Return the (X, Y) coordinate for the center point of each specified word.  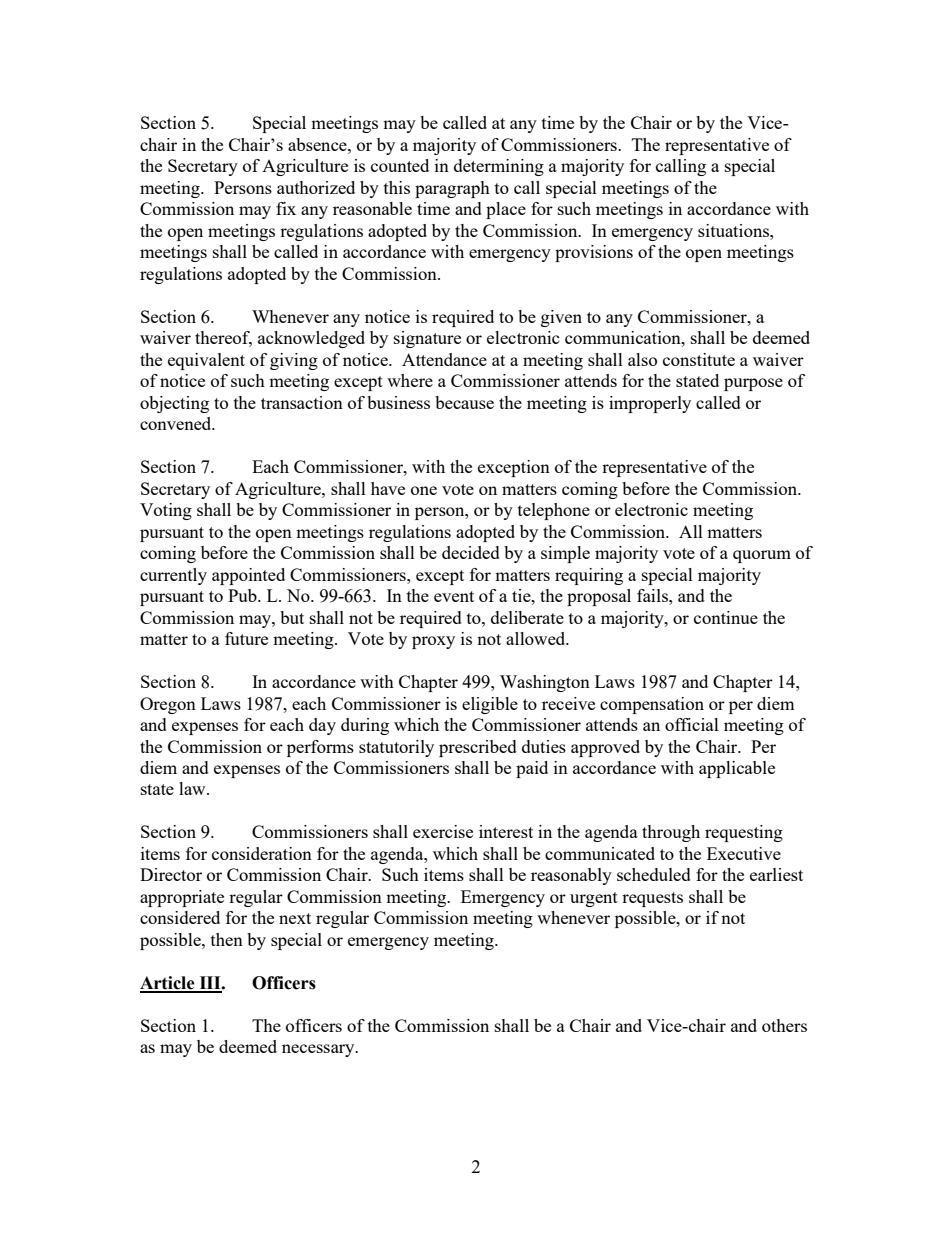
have (388, 488)
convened (177, 423)
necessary (319, 1050)
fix (286, 208)
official (692, 724)
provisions (594, 253)
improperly (650, 404)
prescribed (478, 748)
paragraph (452, 189)
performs (320, 748)
